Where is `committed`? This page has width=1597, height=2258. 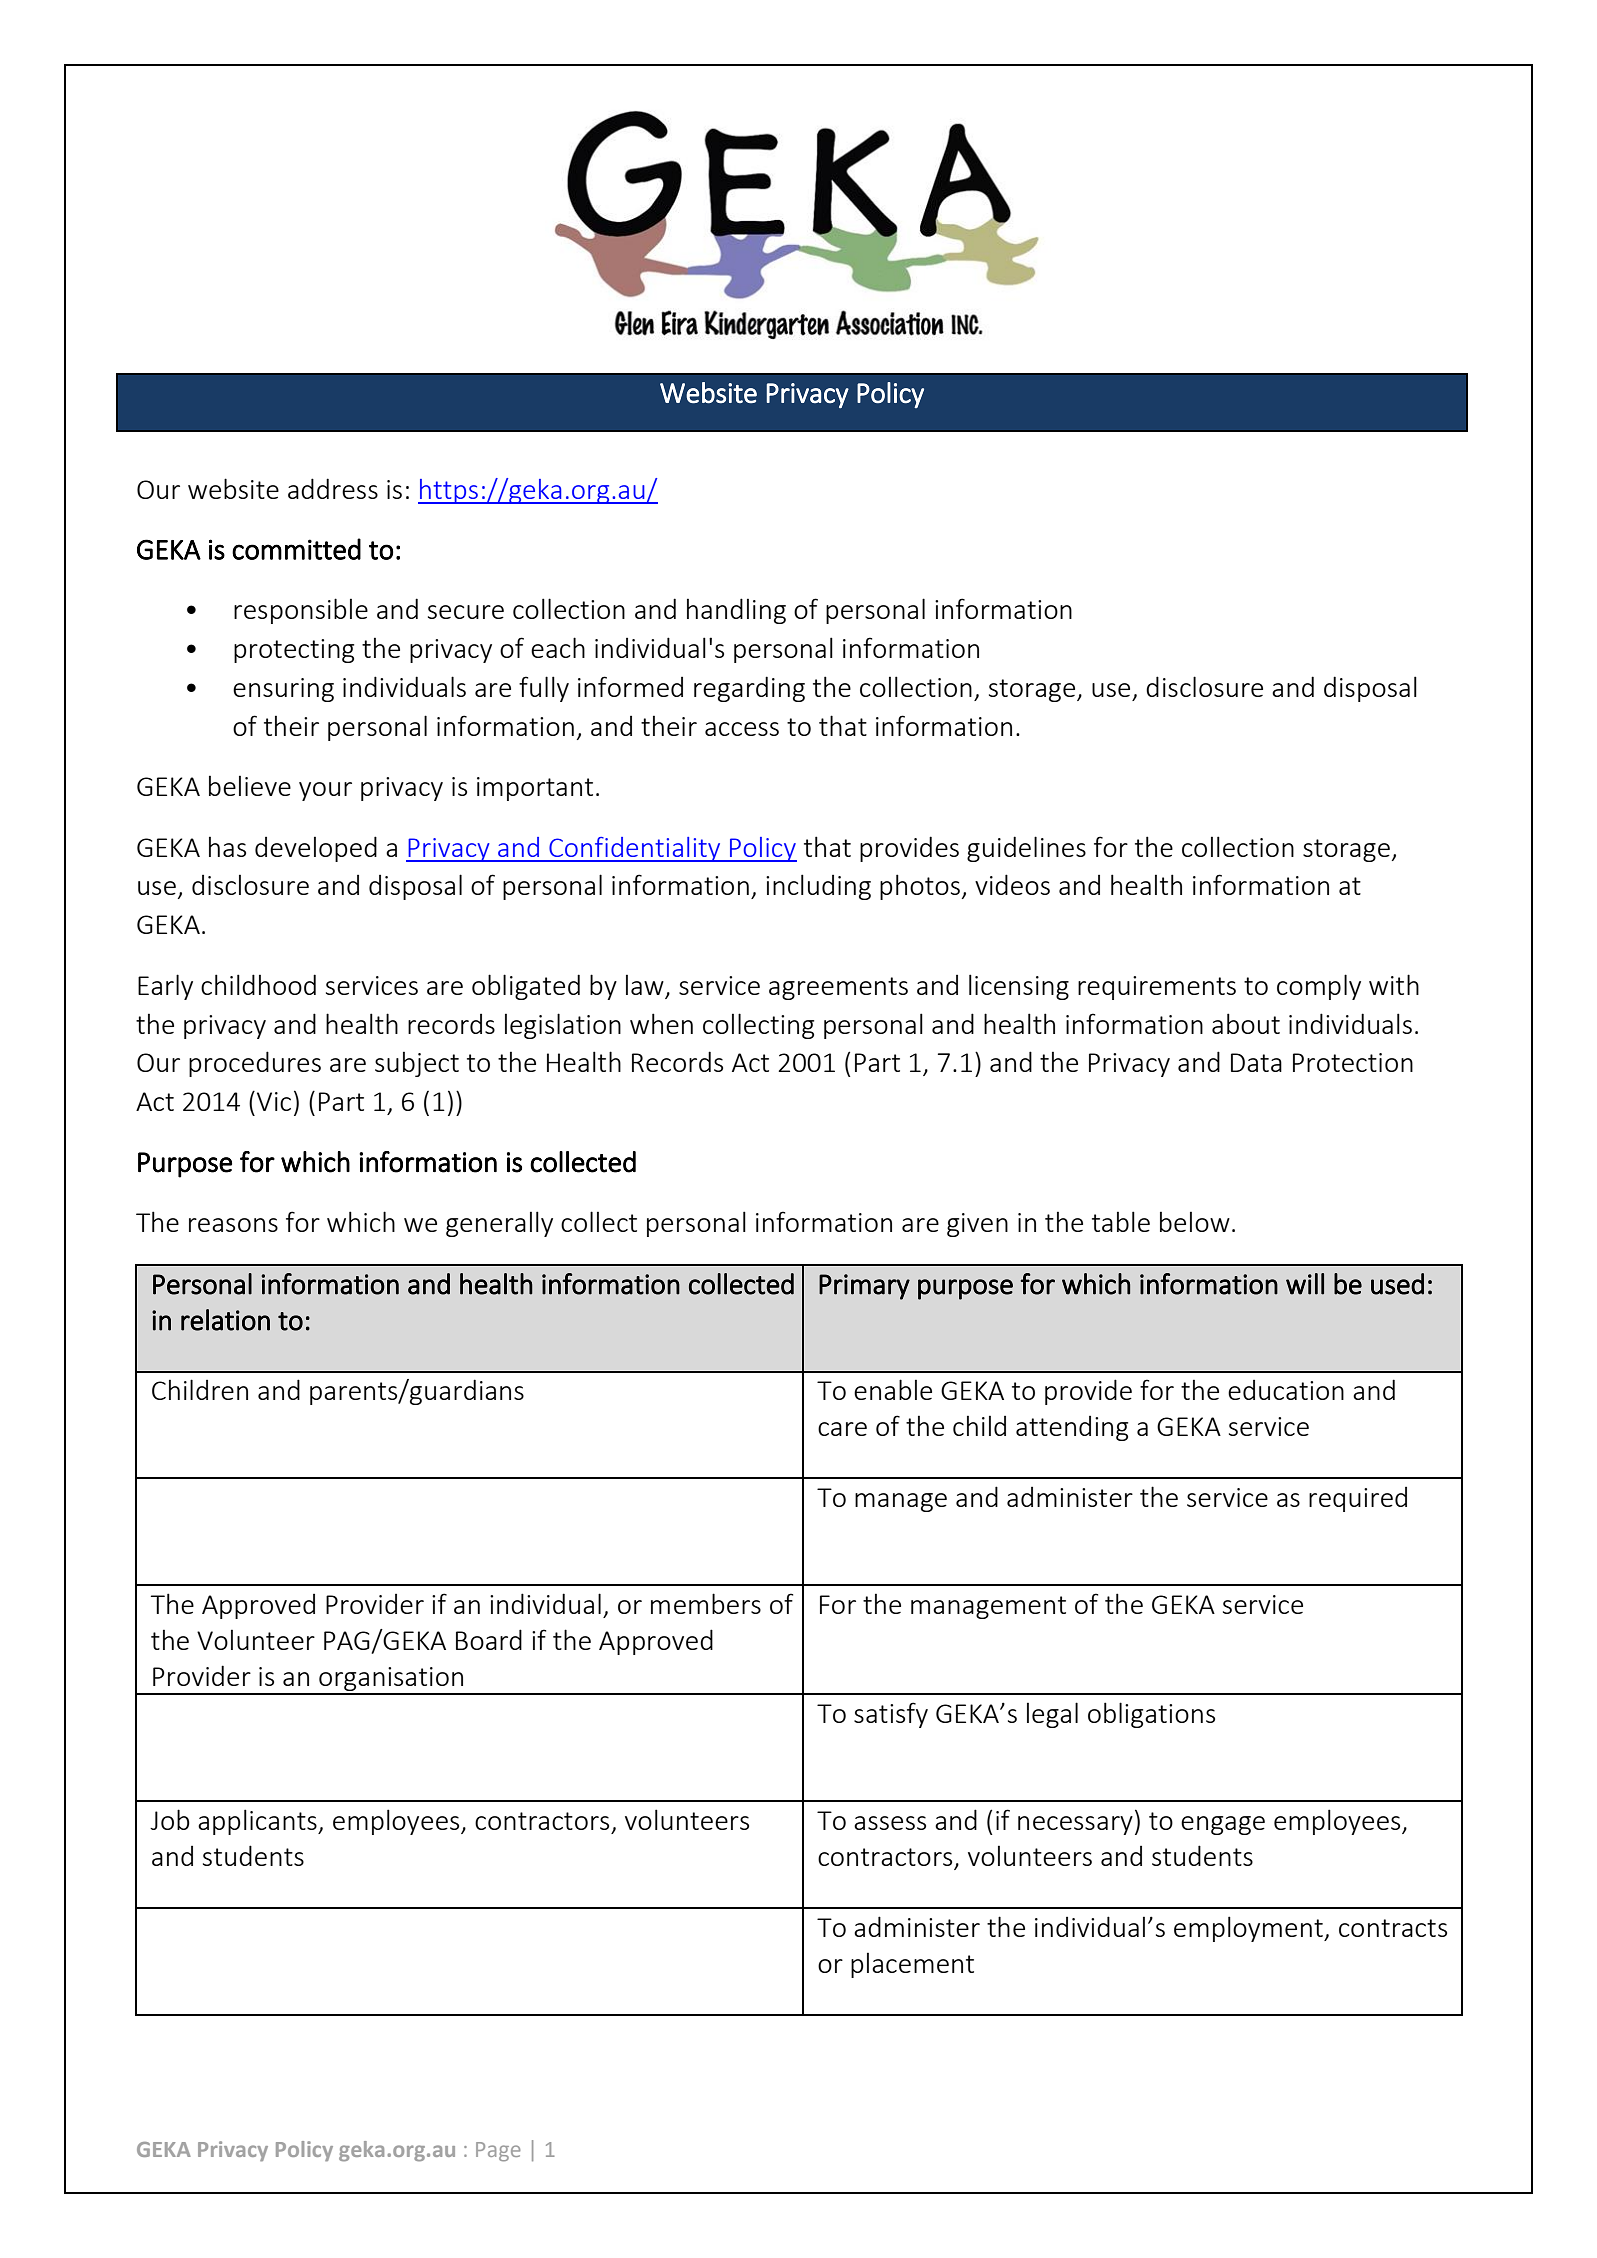
committed is located at coordinates (296, 549).
